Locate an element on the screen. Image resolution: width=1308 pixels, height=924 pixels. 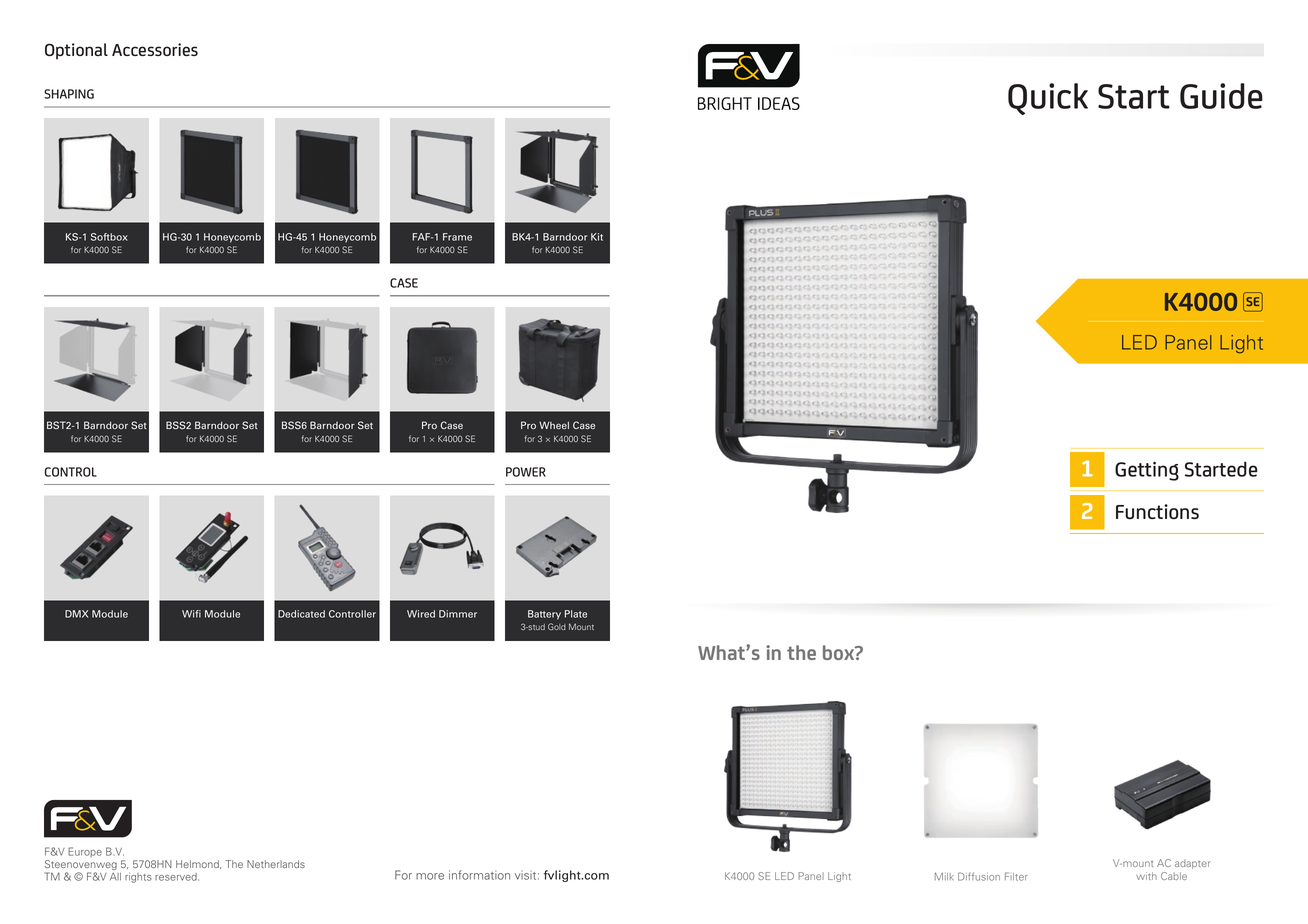
Wheel is located at coordinates (554, 425).
